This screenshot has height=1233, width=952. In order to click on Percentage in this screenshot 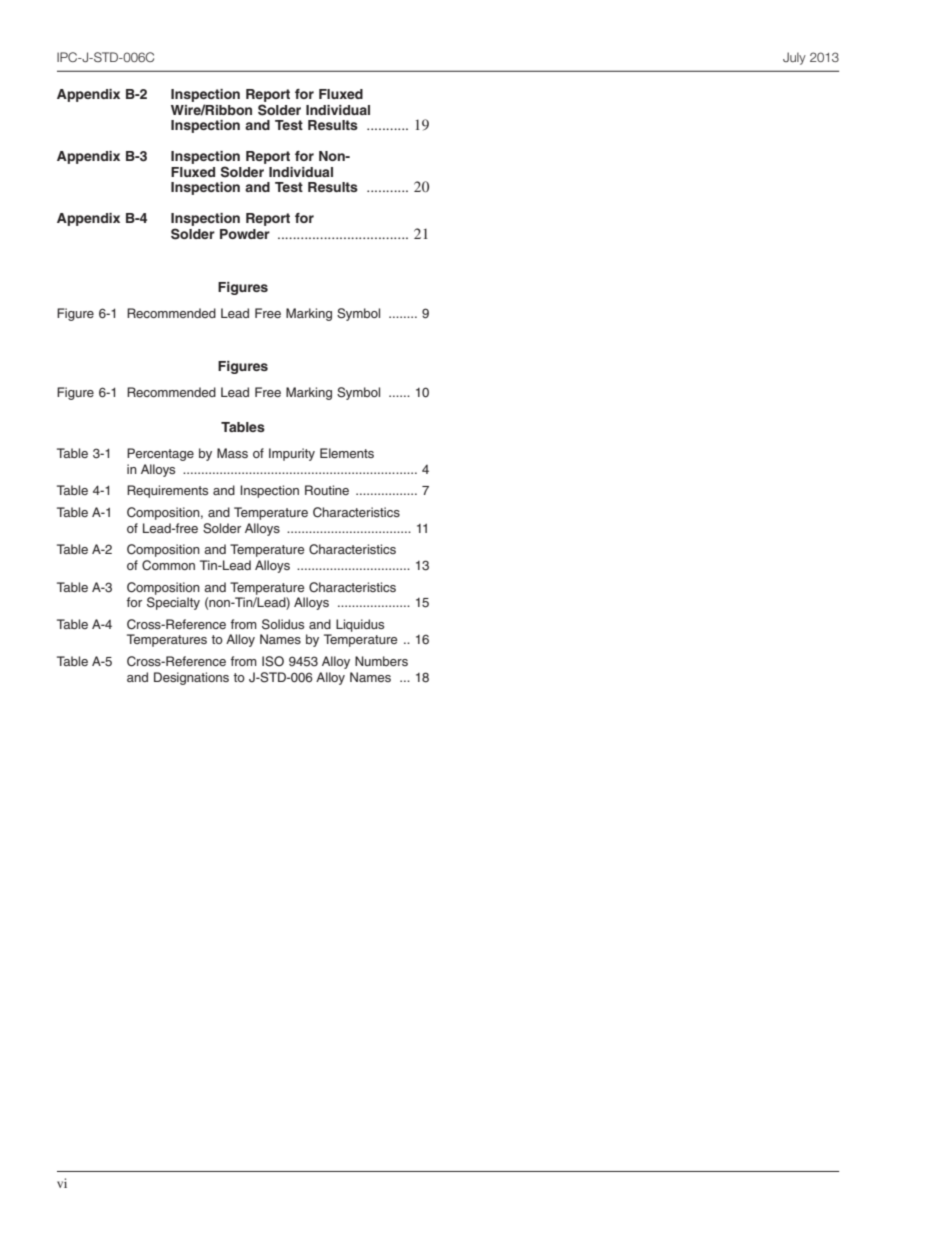, I will do `click(160, 454)`.
